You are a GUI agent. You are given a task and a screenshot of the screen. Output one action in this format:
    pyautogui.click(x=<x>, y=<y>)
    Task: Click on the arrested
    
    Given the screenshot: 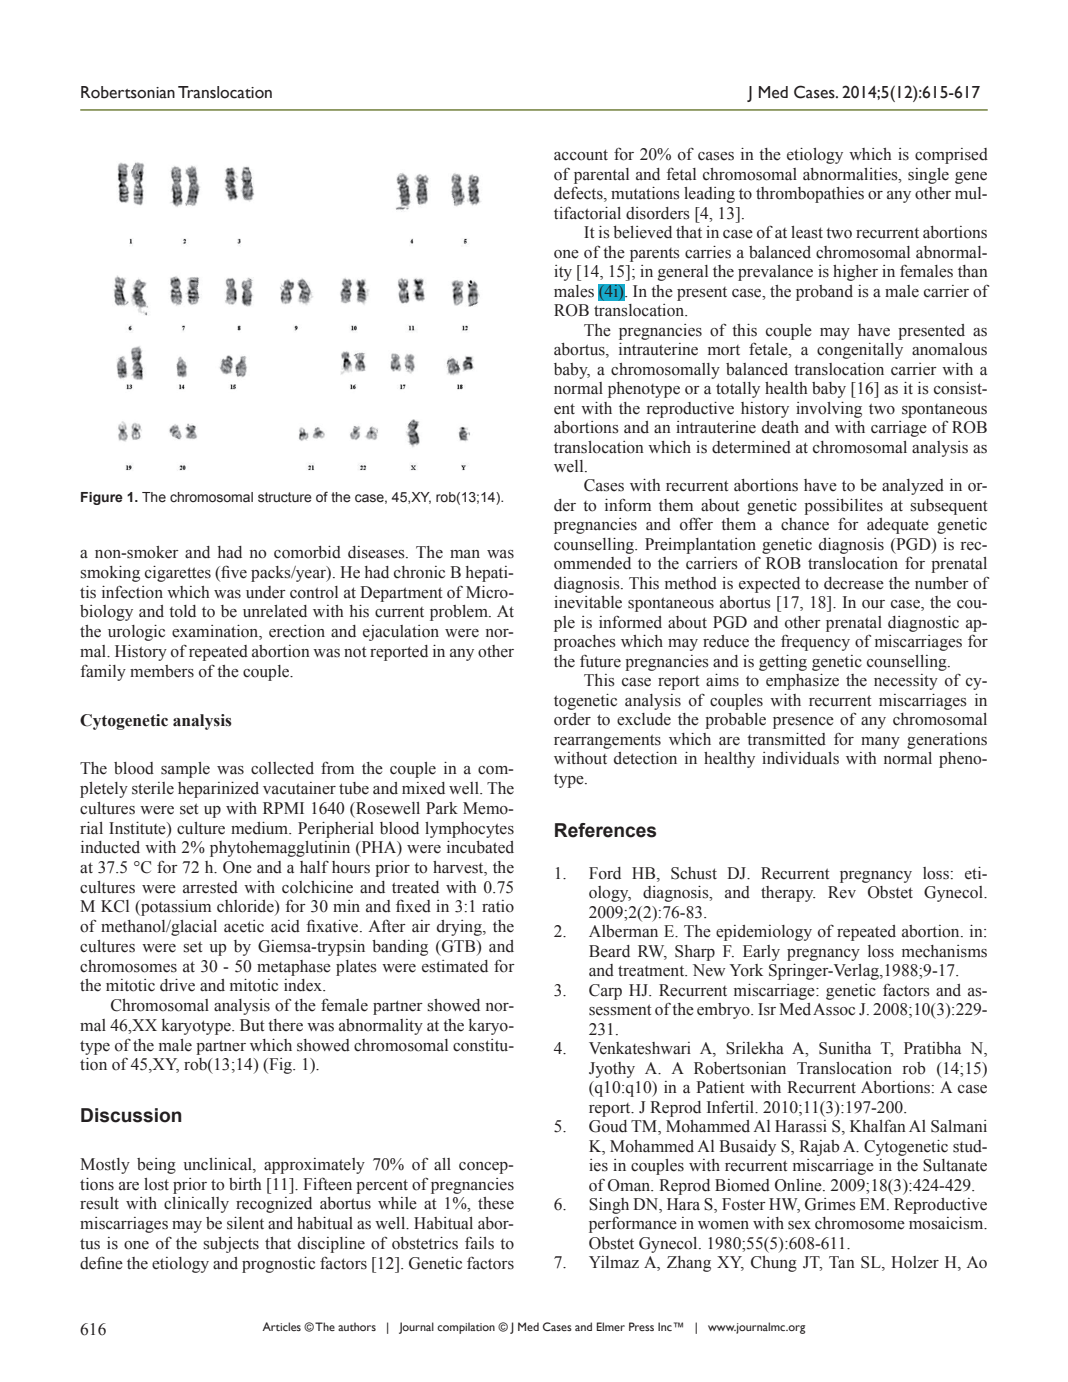 What is the action you would take?
    pyautogui.click(x=210, y=887)
